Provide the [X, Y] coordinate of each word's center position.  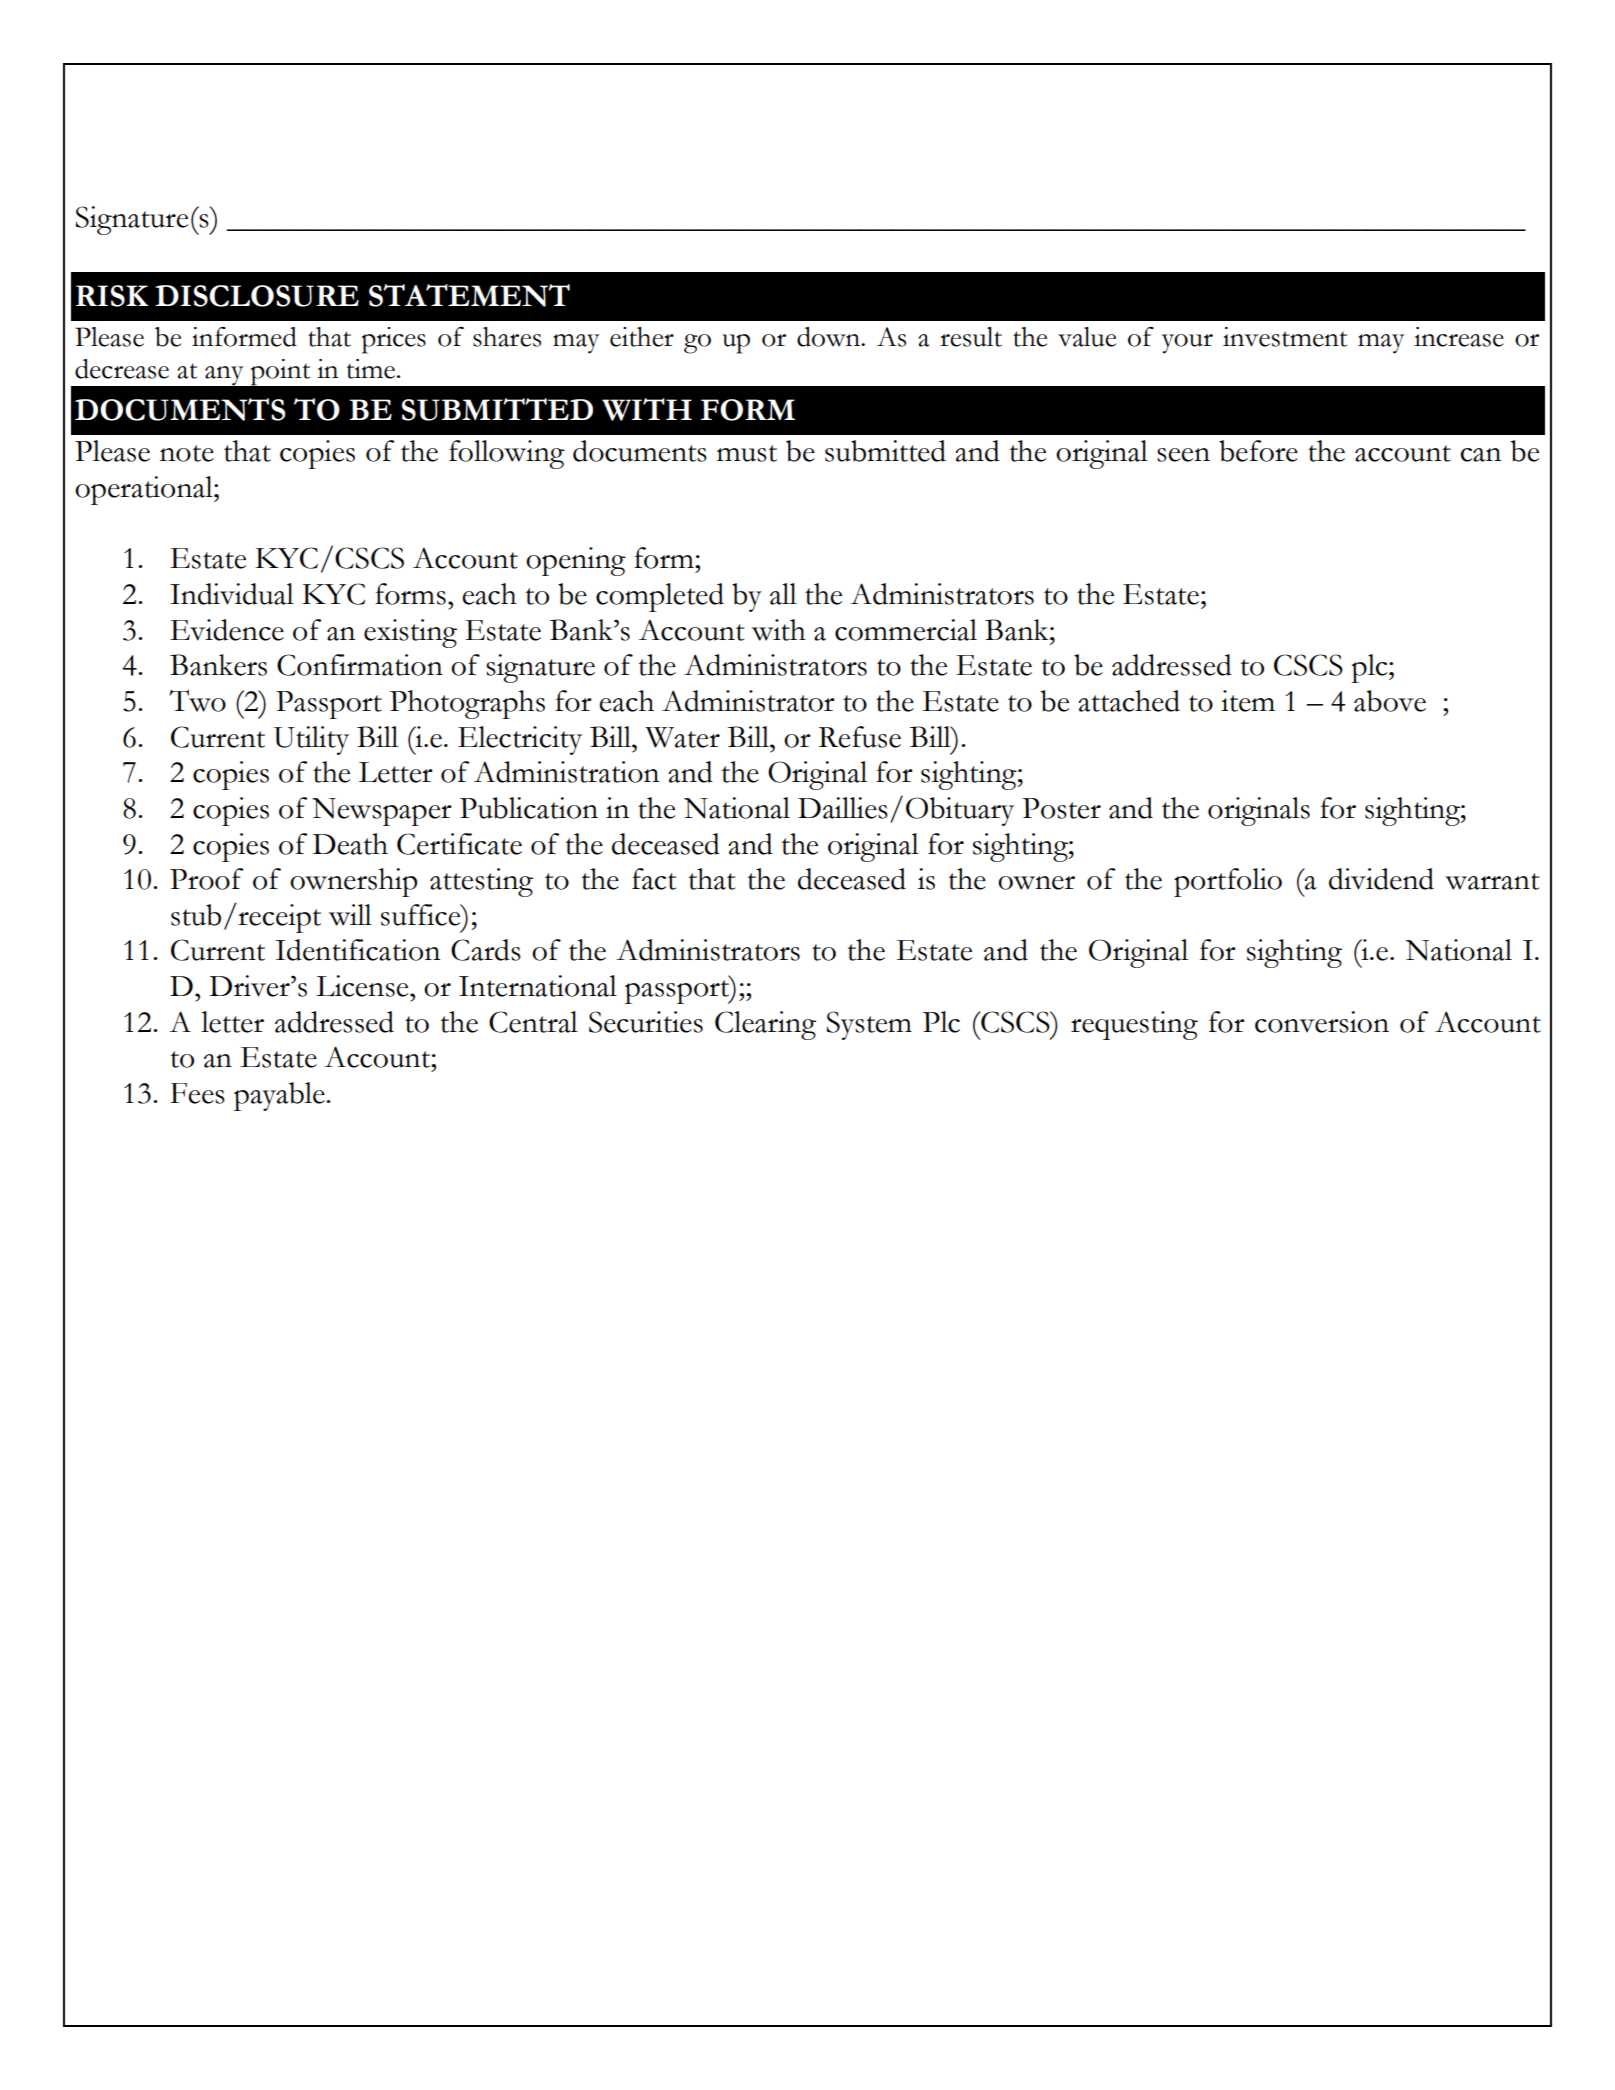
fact [654, 879]
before [1258, 451]
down [829, 337]
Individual [232, 594]
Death [350, 844]
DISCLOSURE [257, 296]
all [783, 594]
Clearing [765, 1025]
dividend [1381, 879]
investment [1285, 337]
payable [280, 1096]
